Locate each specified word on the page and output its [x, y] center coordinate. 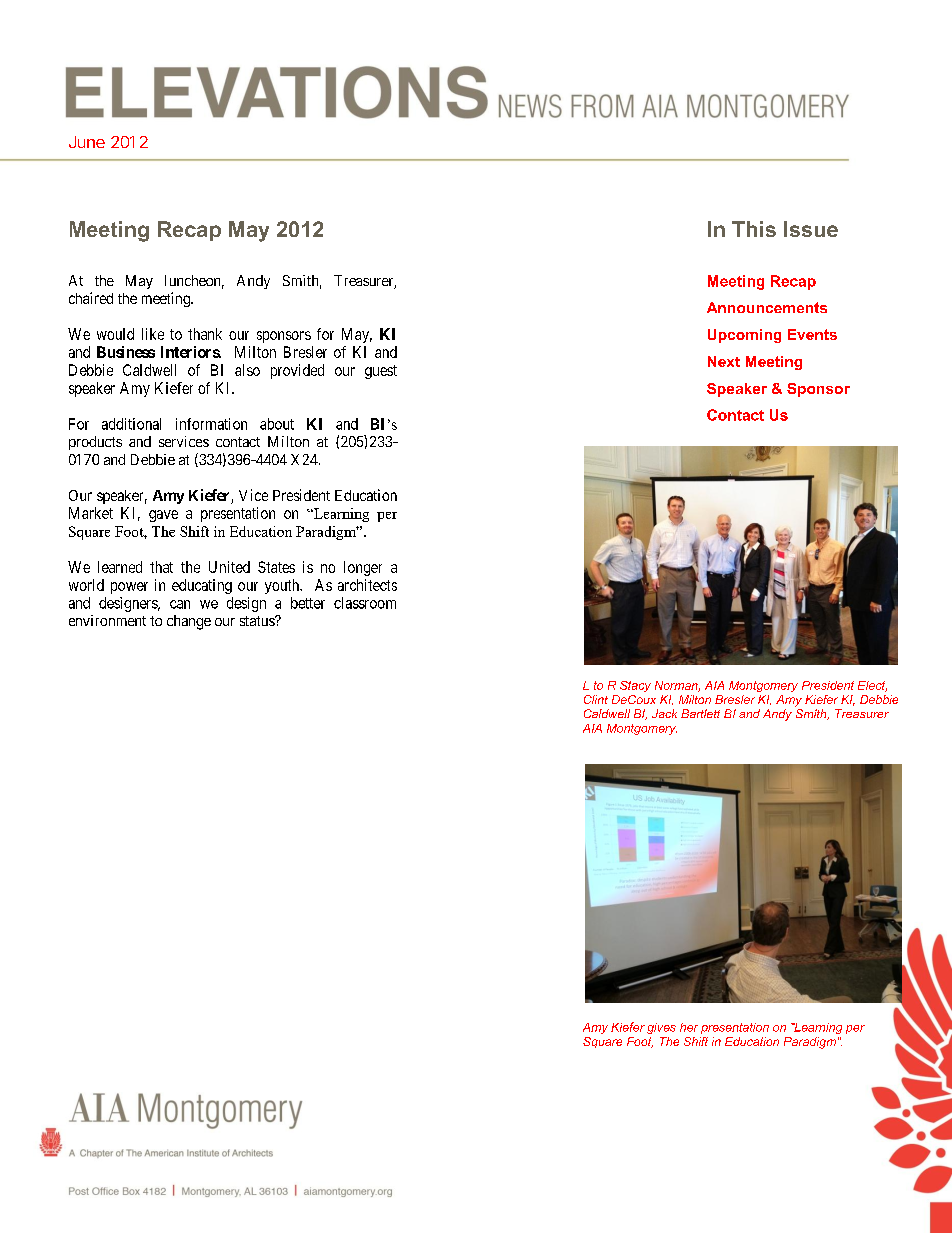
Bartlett [700, 713]
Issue [811, 229]
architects [367, 585]
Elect [872, 686]
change [189, 622]
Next [724, 361]
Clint [596, 699]
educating [202, 586]
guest [381, 372]
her [689, 1027]
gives [661, 1028]
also [247, 370]
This [754, 229]
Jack [664, 713]
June [87, 142]
